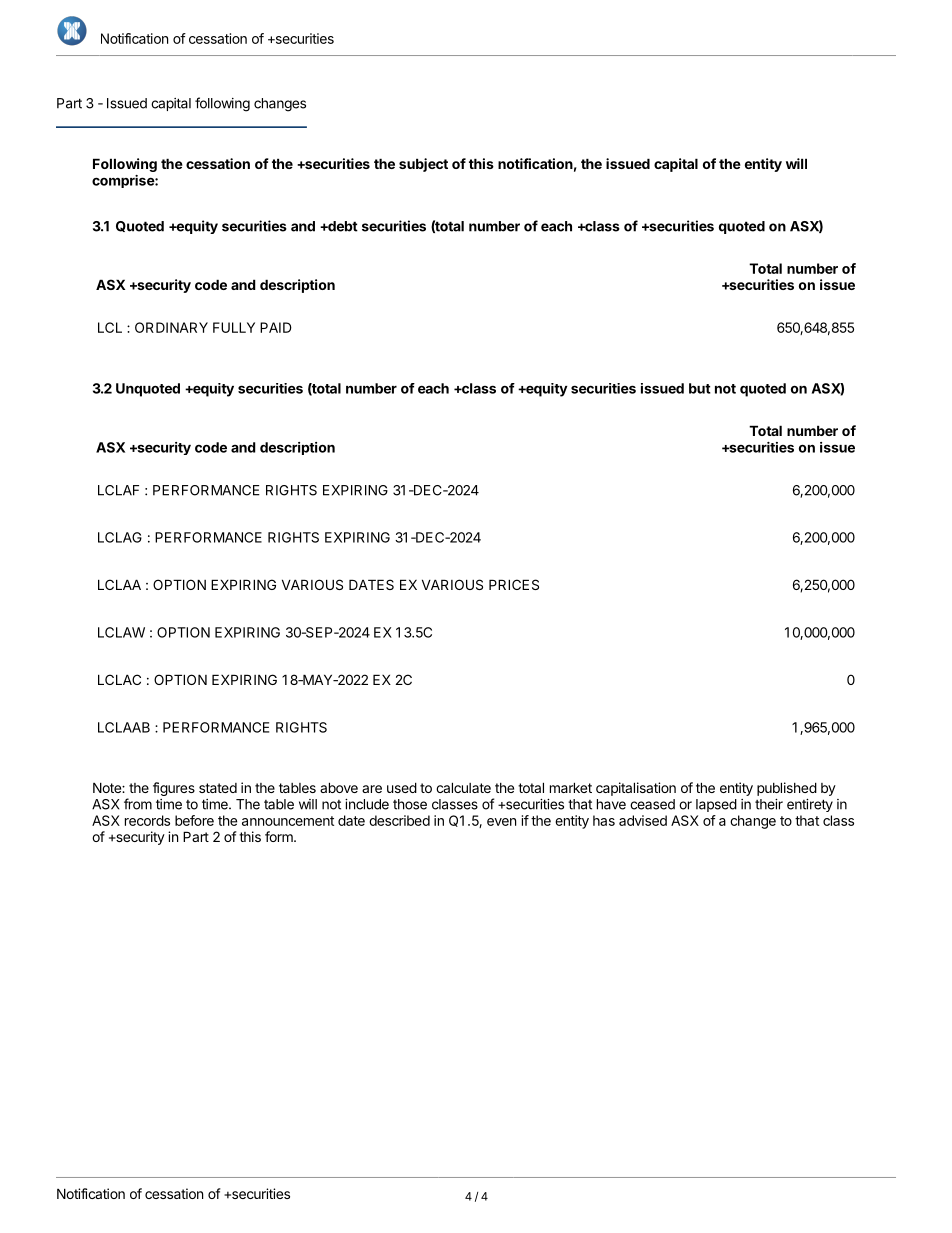 This screenshot has width=952, height=1233. What do you see at coordinates (716, 805) in the screenshot?
I see `lapsed` at bounding box center [716, 805].
